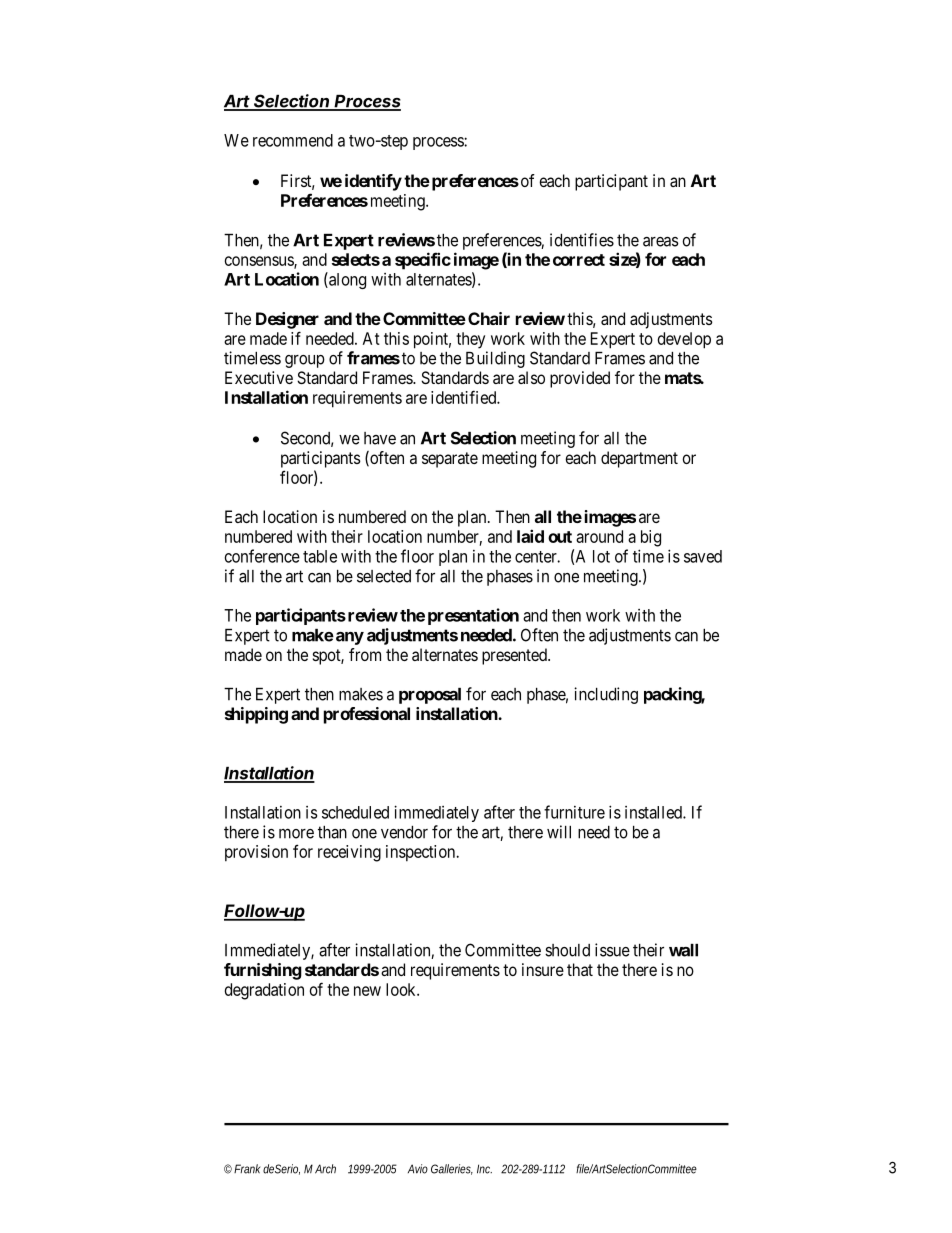 Image resolution: width=952 pixels, height=1233 pixels. Describe the element at coordinates (293, 140) in the image. I see `recommend` at that location.
